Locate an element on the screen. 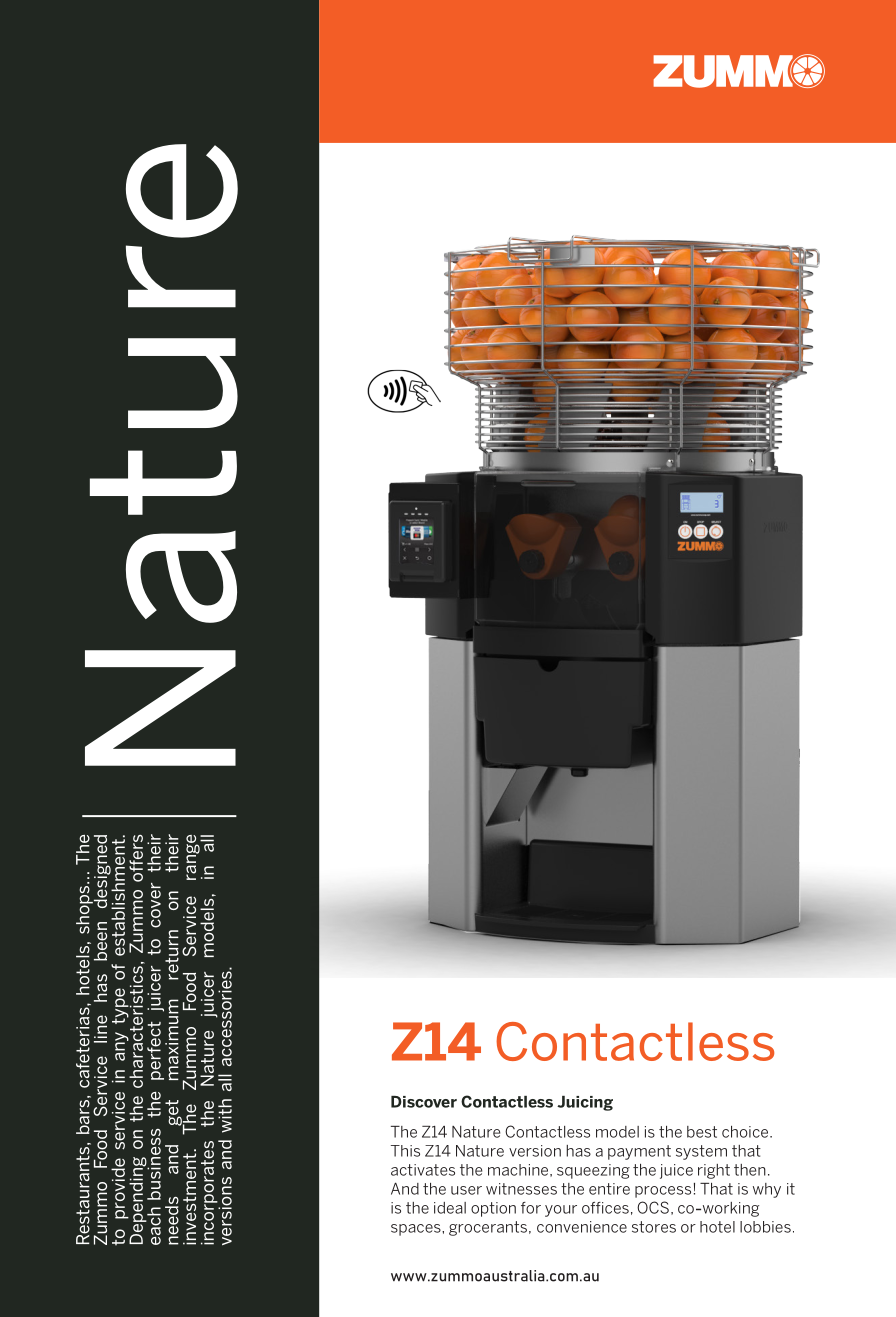 The height and width of the screenshot is (1317, 896). Juicing is located at coordinates (585, 1103).
